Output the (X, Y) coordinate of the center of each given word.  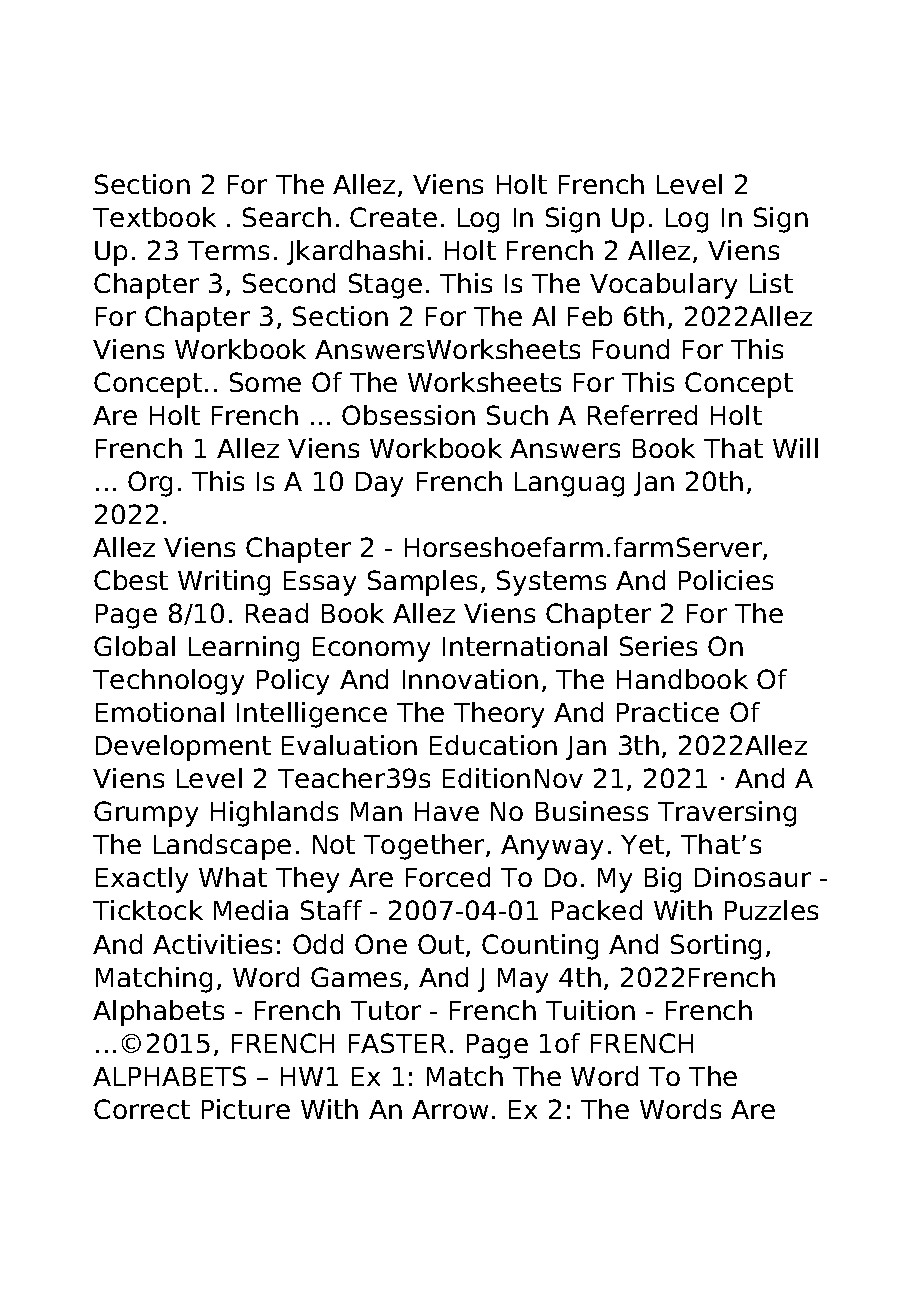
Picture (246, 1109)
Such (517, 415)
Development (183, 748)
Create (393, 217)
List (771, 283)
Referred (642, 415)
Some (265, 382)
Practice (668, 712)
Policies (726, 580)
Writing (224, 583)
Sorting (716, 947)
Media (251, 910)
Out (442, 945)
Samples (422, 583)
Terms (228, 250)
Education (493, 745)
